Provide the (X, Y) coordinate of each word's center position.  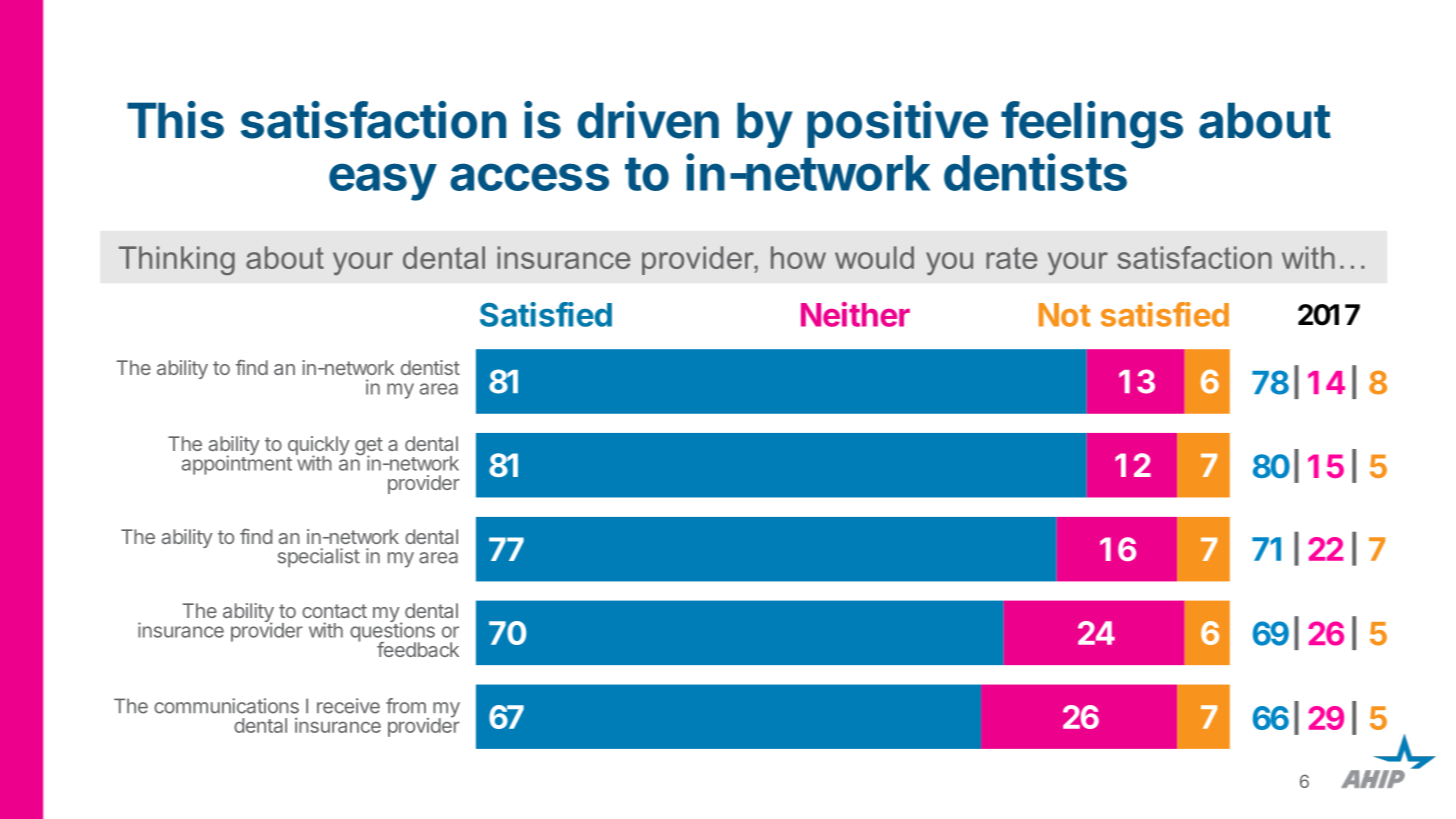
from (406, 706)
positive (897, 124)
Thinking (177, 260)
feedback (418, 649)
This (175, 120)
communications (226, 706)
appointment (237, 464)
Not (1065, 315)
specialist (319, 558)
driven (648, 120)
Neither (855, 314)
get (369, 447)
